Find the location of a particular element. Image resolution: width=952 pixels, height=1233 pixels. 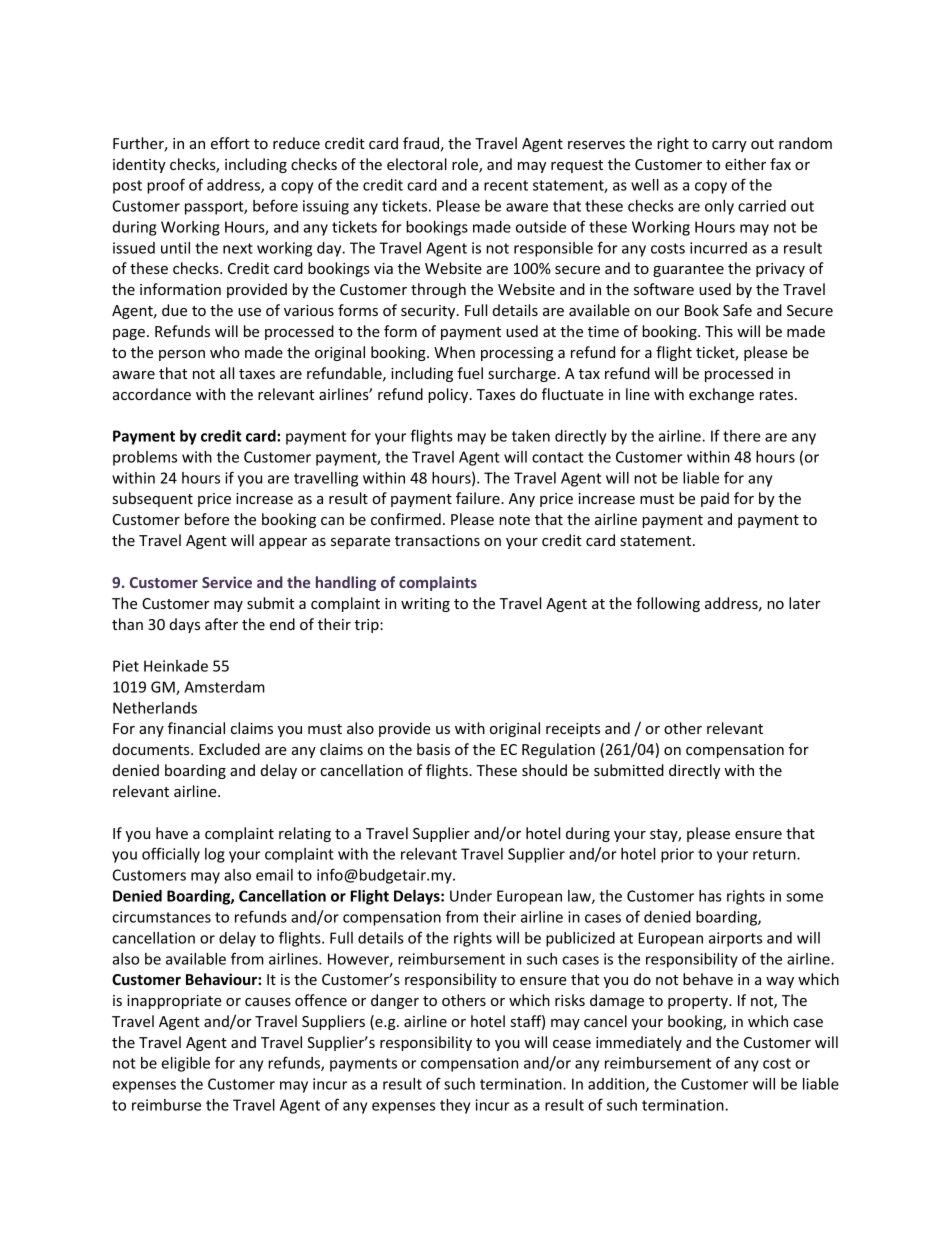

This is located at coordinates (719, 331).
